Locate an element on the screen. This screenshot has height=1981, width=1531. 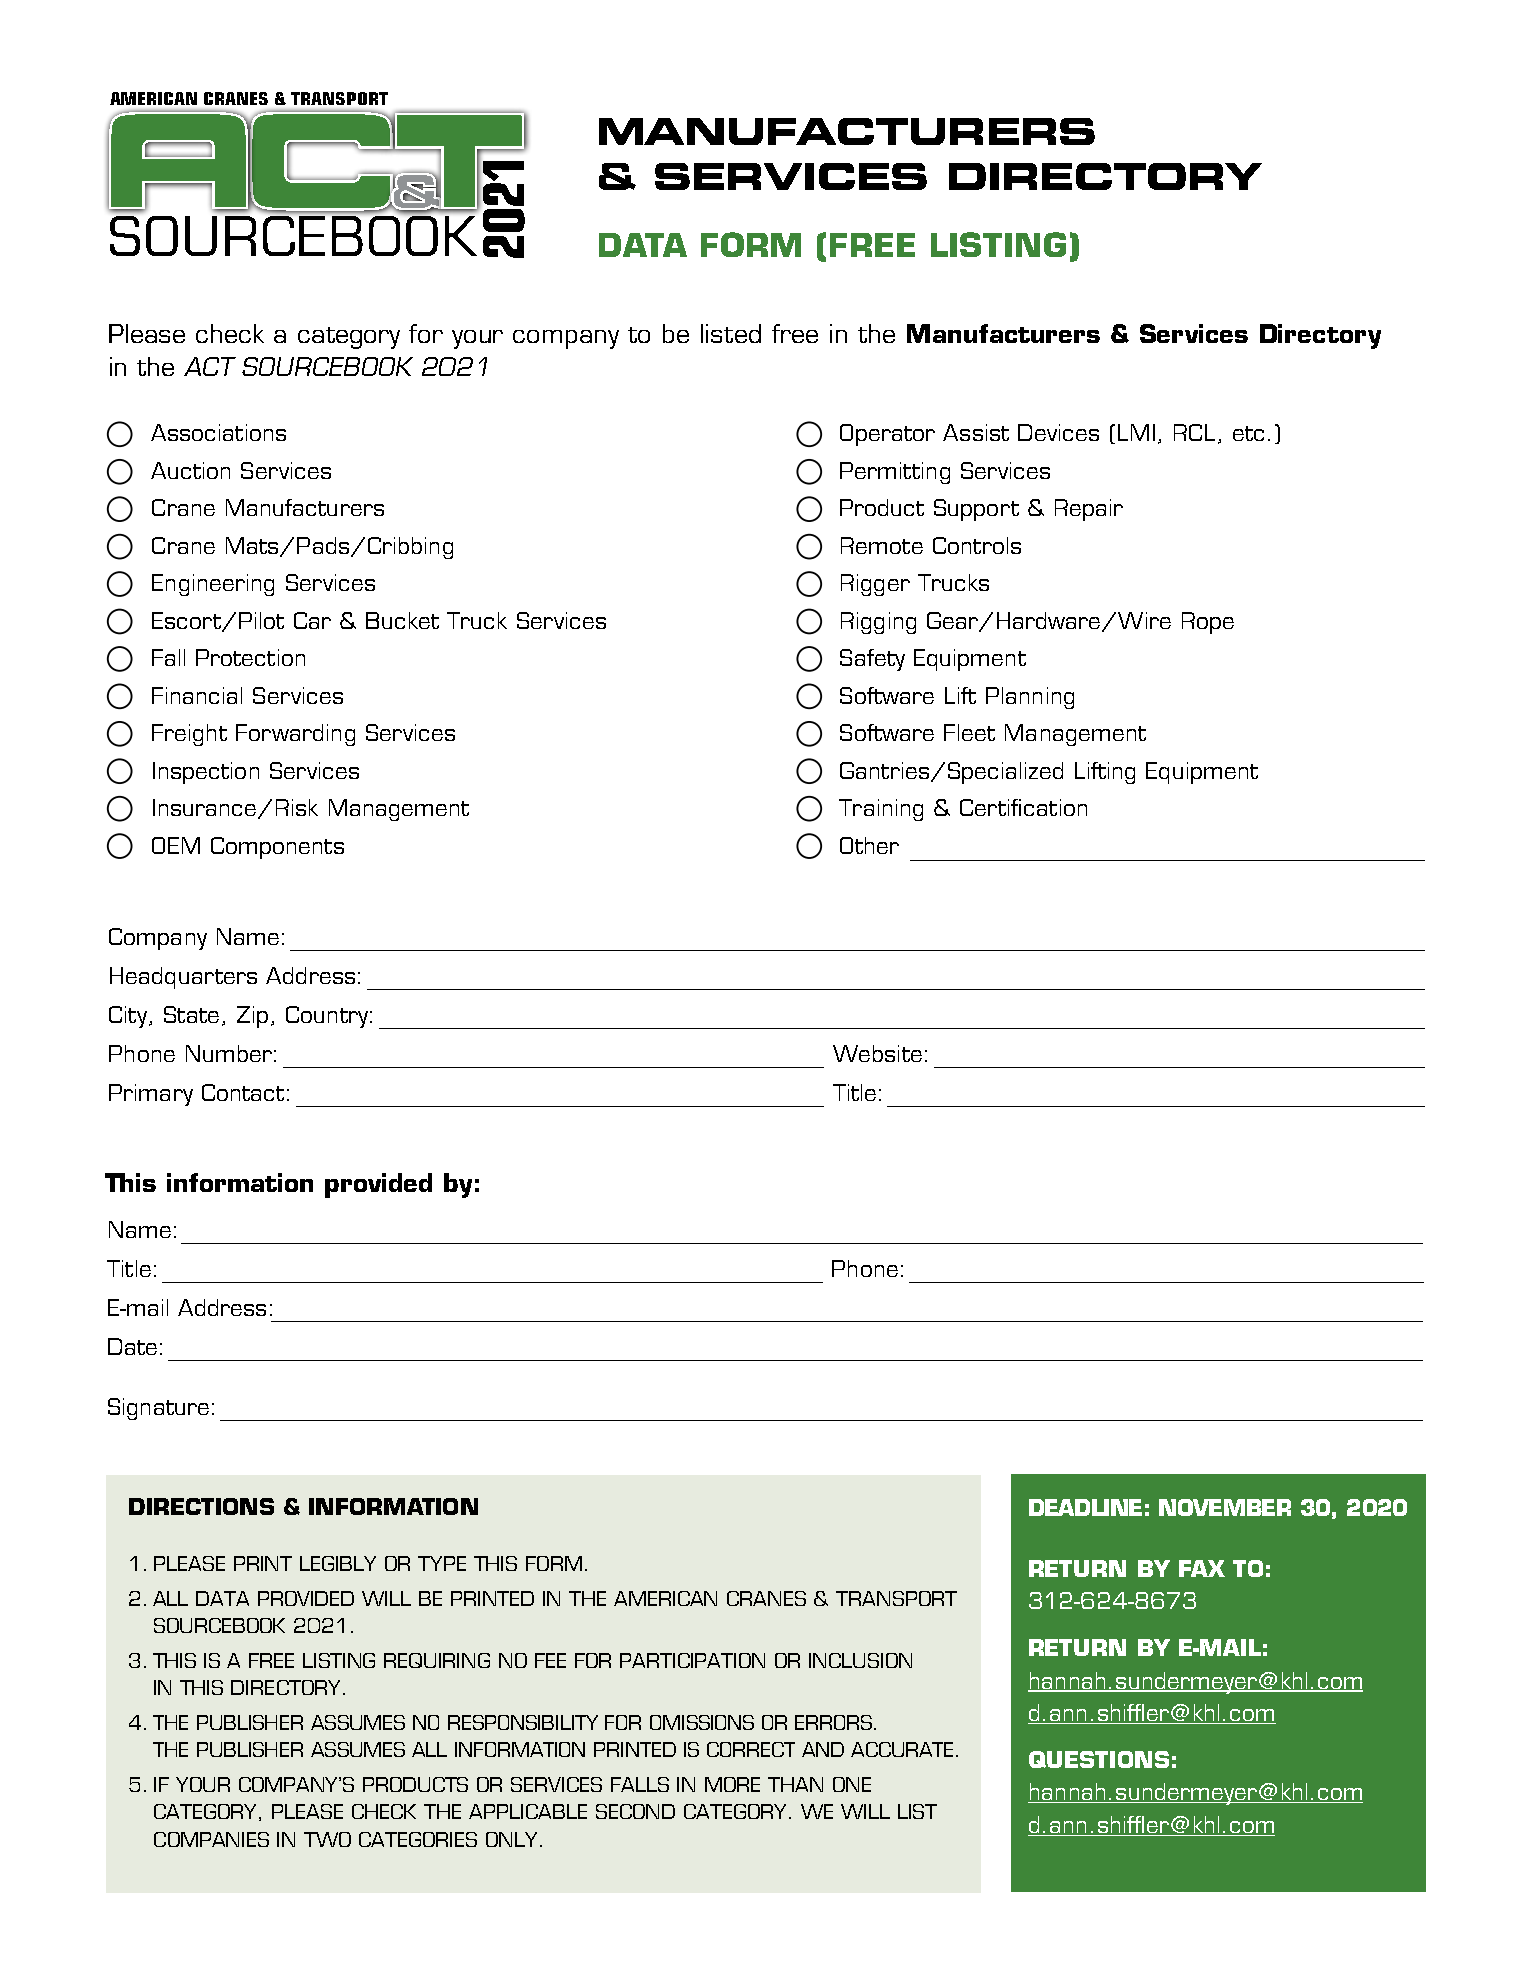
Contact is located at coordinates (243, 1092).
